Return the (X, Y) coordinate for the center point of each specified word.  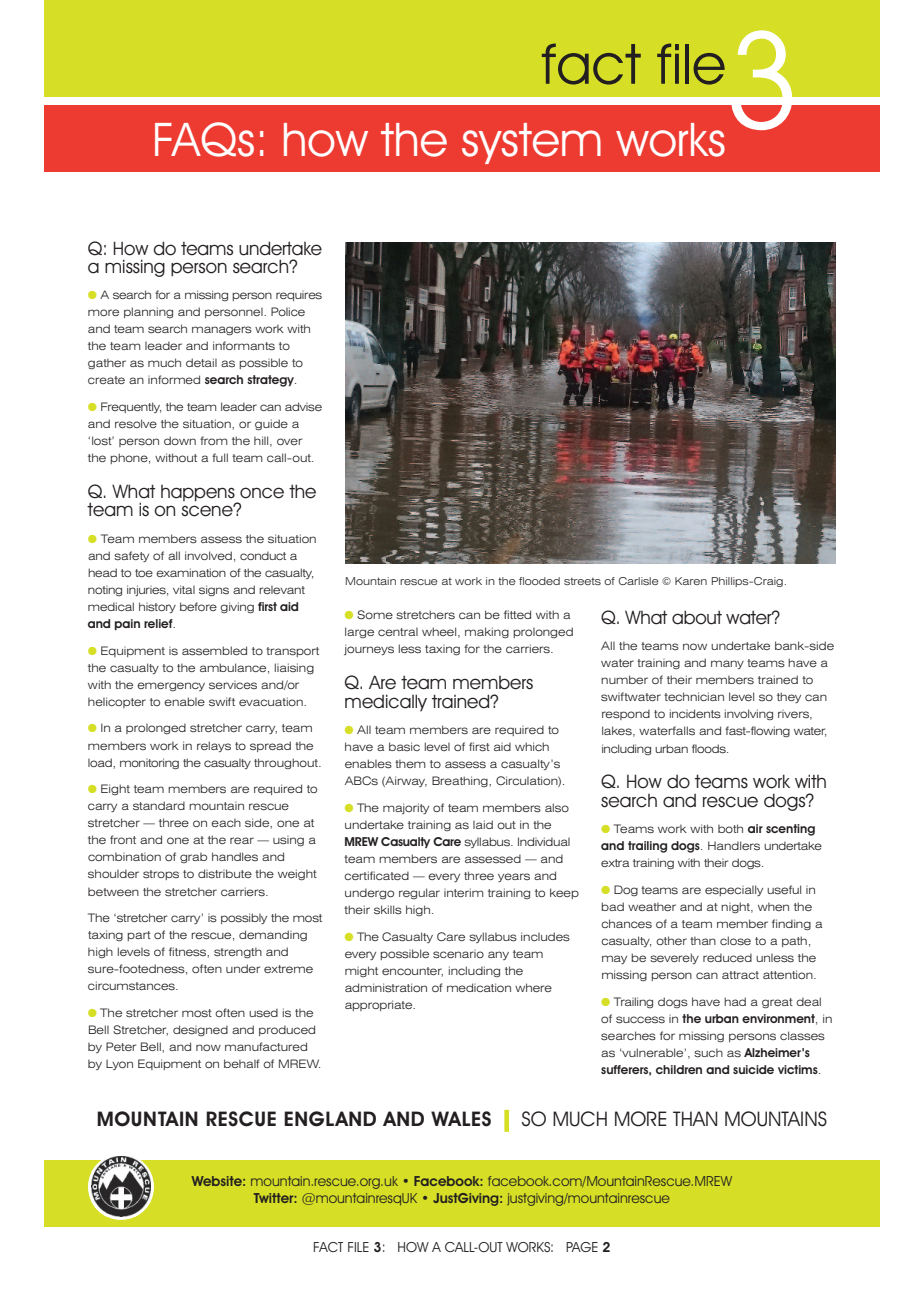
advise (303, 407)
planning (148, 312)
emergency (171, 686)
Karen (691, 581)
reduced (727, 957)
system (531, 143)
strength (238, 952)
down (180, 440)
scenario (458, 954)
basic (404, 746)
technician (694, 696)
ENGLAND (330, 1119)
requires (299, 296)
